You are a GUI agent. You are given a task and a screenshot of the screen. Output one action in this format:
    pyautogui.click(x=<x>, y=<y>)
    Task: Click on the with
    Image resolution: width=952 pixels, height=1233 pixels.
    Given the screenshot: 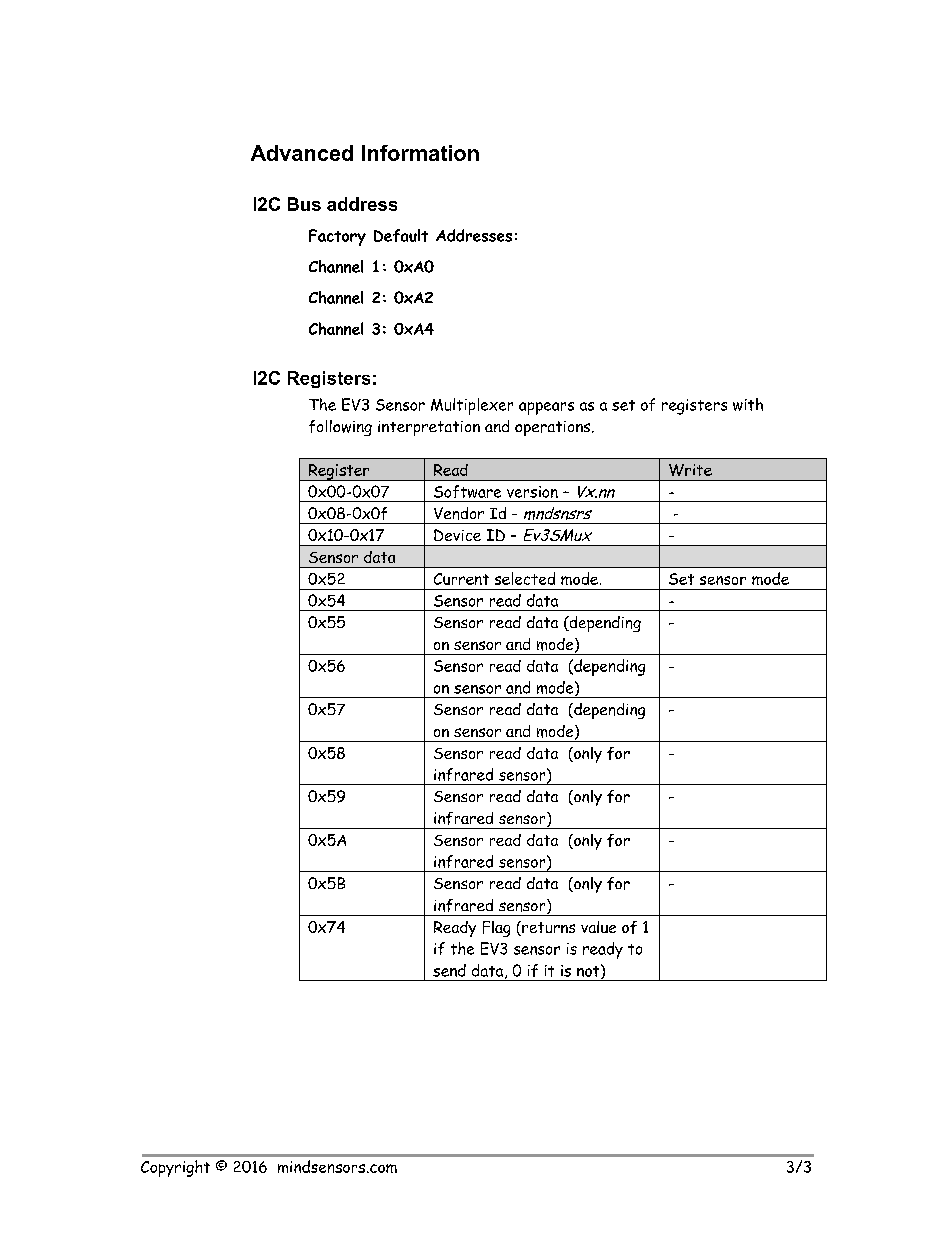 What is the action you would take?
    pyautogui.click(x=748, y=404)
